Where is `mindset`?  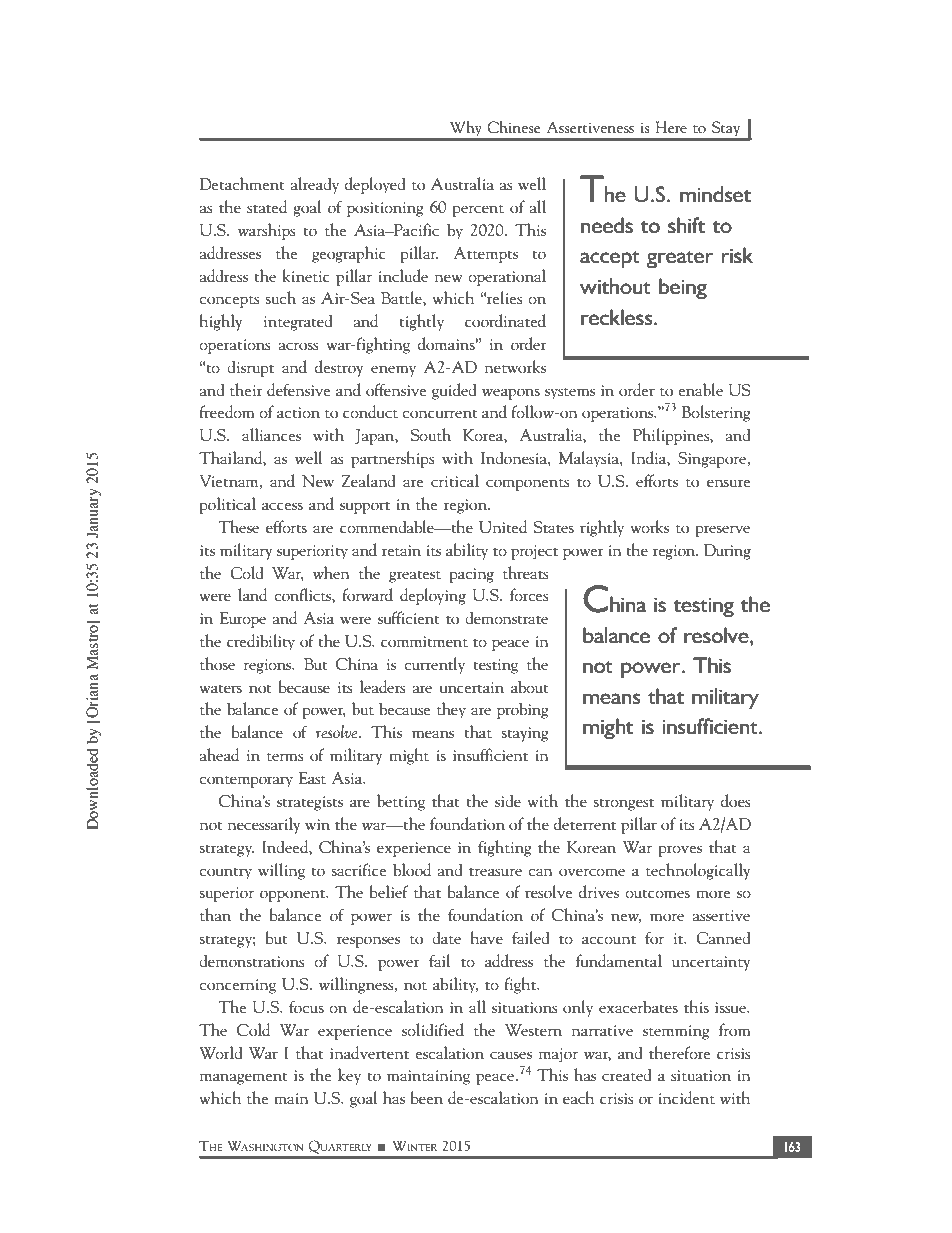 mindset is located at coordinates (715, 194).
